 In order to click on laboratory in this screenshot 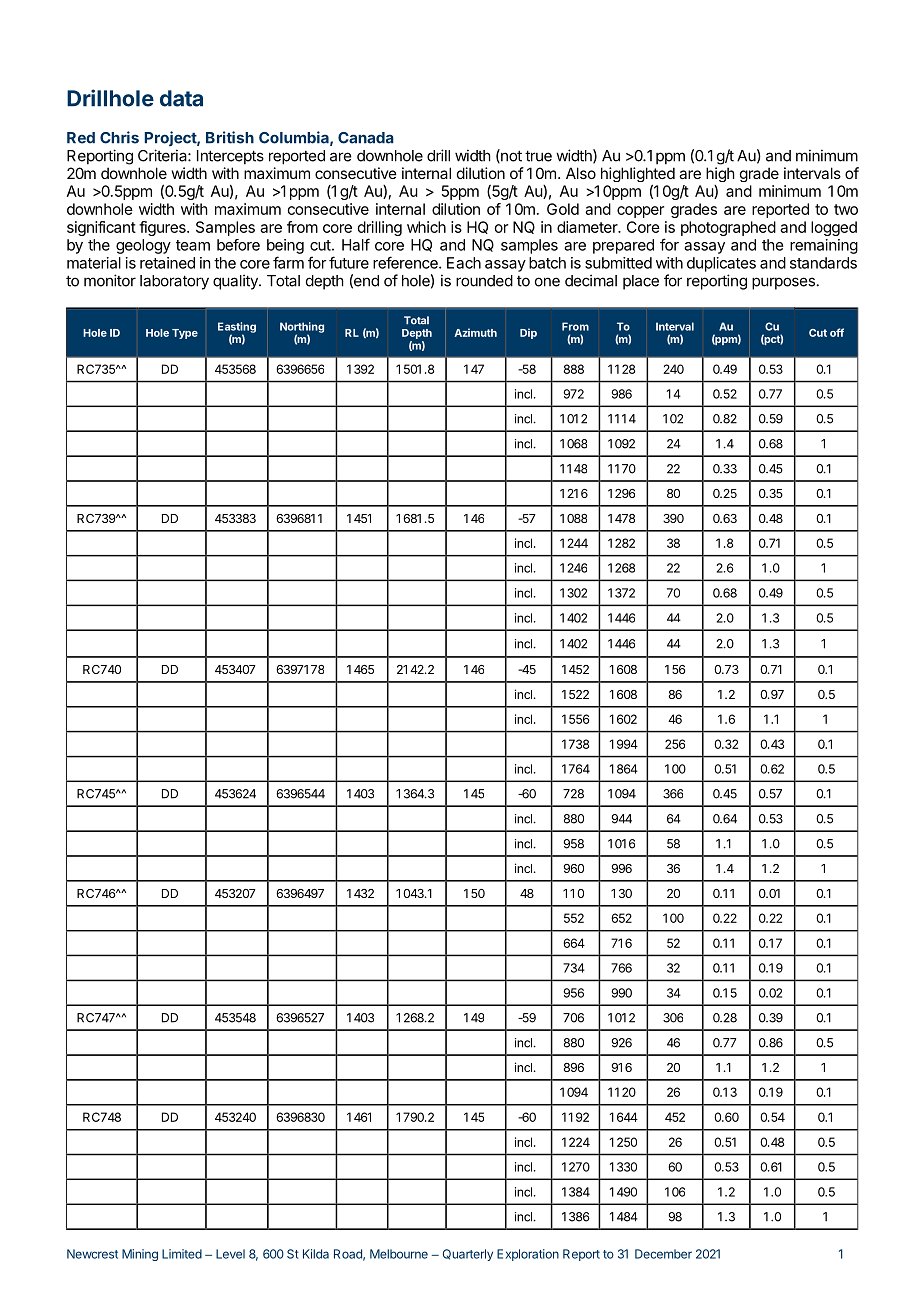, I will do `click(174, 282)`.
